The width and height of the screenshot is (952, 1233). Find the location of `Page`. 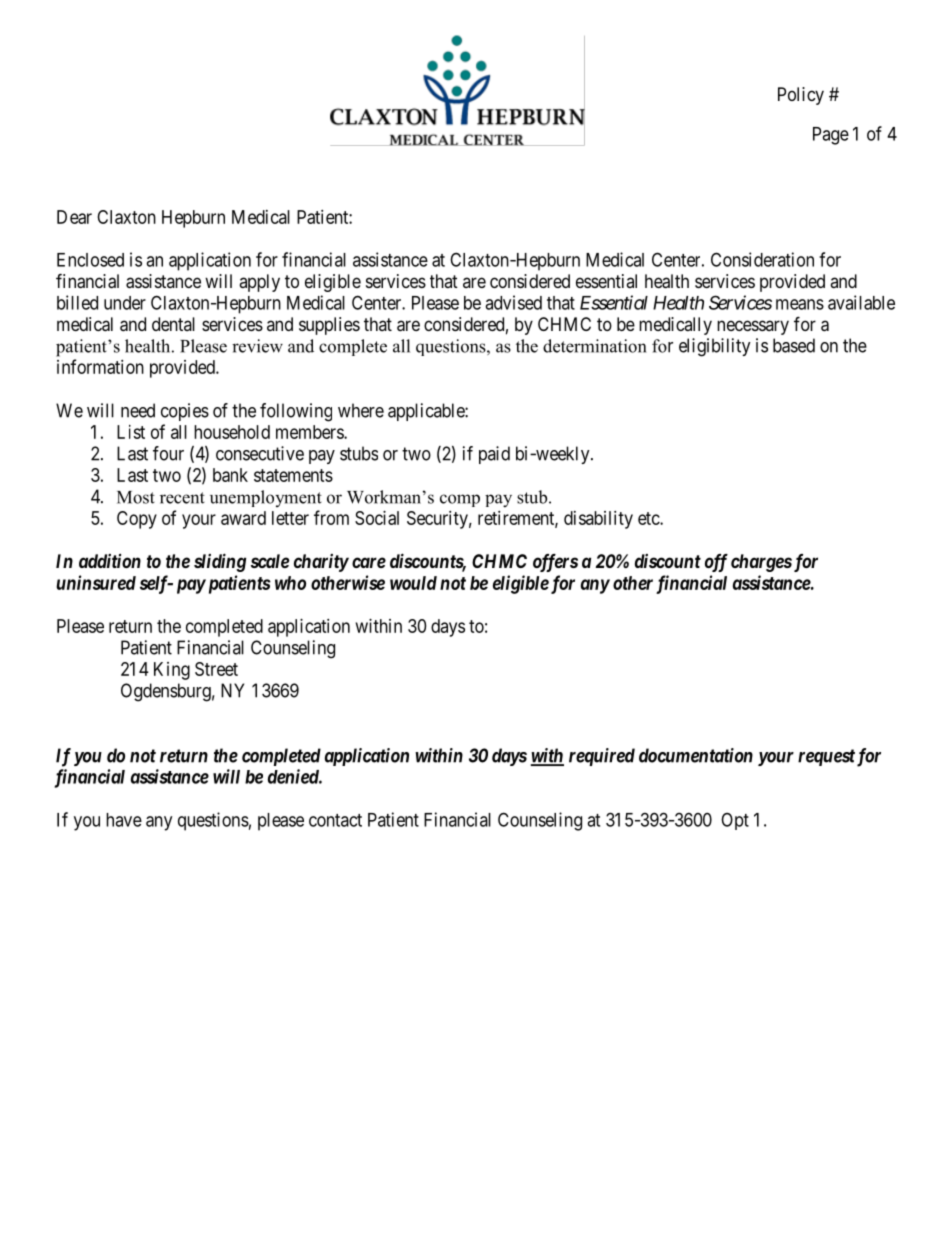

Page is located at coordinates (831, 136).
